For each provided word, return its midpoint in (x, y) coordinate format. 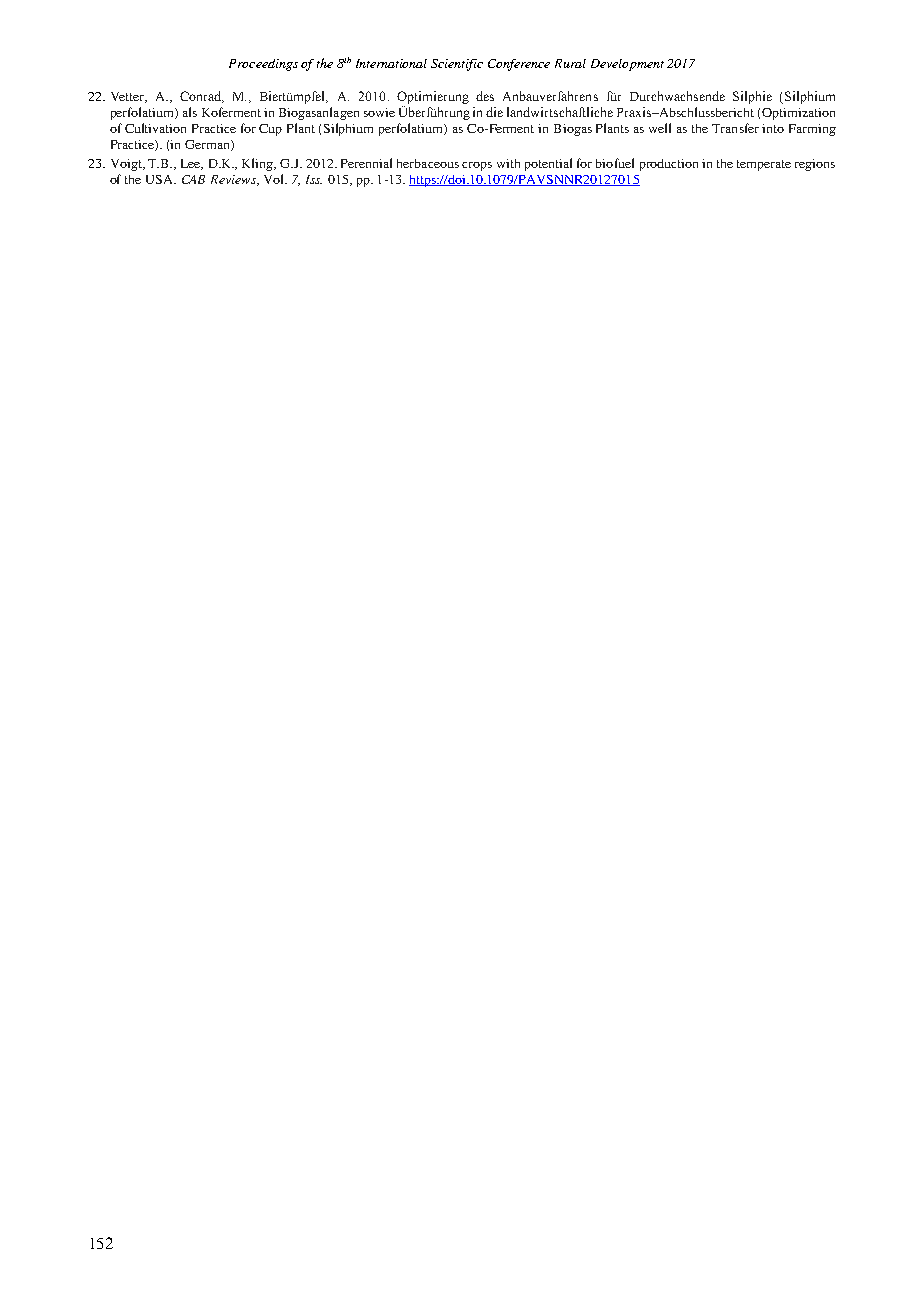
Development (627, 65)
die (494, 112)
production (669, 165)
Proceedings (263, 65)
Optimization (798, 114)
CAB (193, 179)
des (485, 96)
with (508, 163)
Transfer (735, 128)
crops (477, 166)
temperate (764, 165)
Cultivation (155, 128)
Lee (192, 164)
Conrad (202, 97)
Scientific (457, 65)
